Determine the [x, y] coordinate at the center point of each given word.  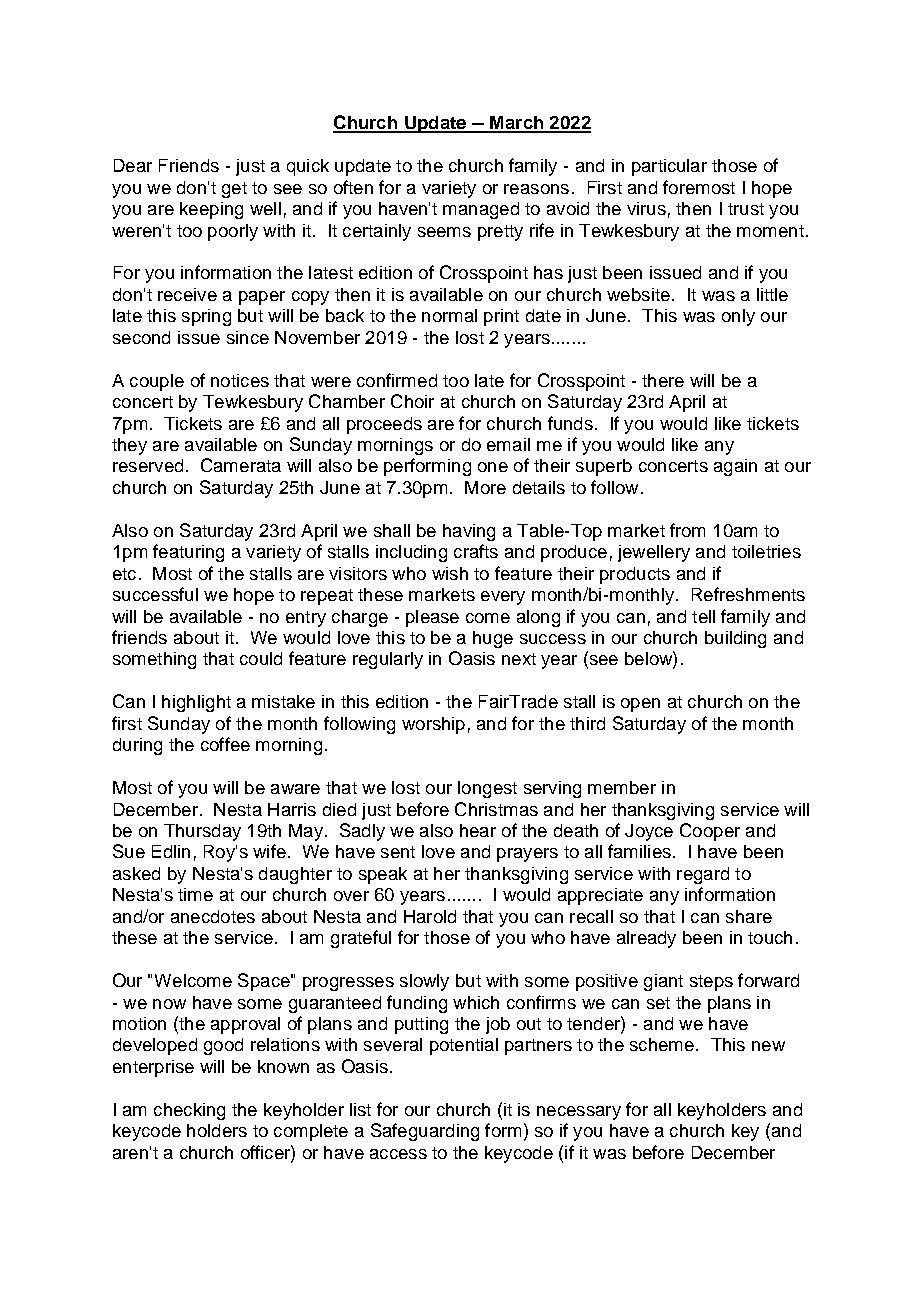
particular [669, 167]
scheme [662, 1044]
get [234, 190]
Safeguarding [425, 1132]
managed [481, 210]
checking [189, 1111]
